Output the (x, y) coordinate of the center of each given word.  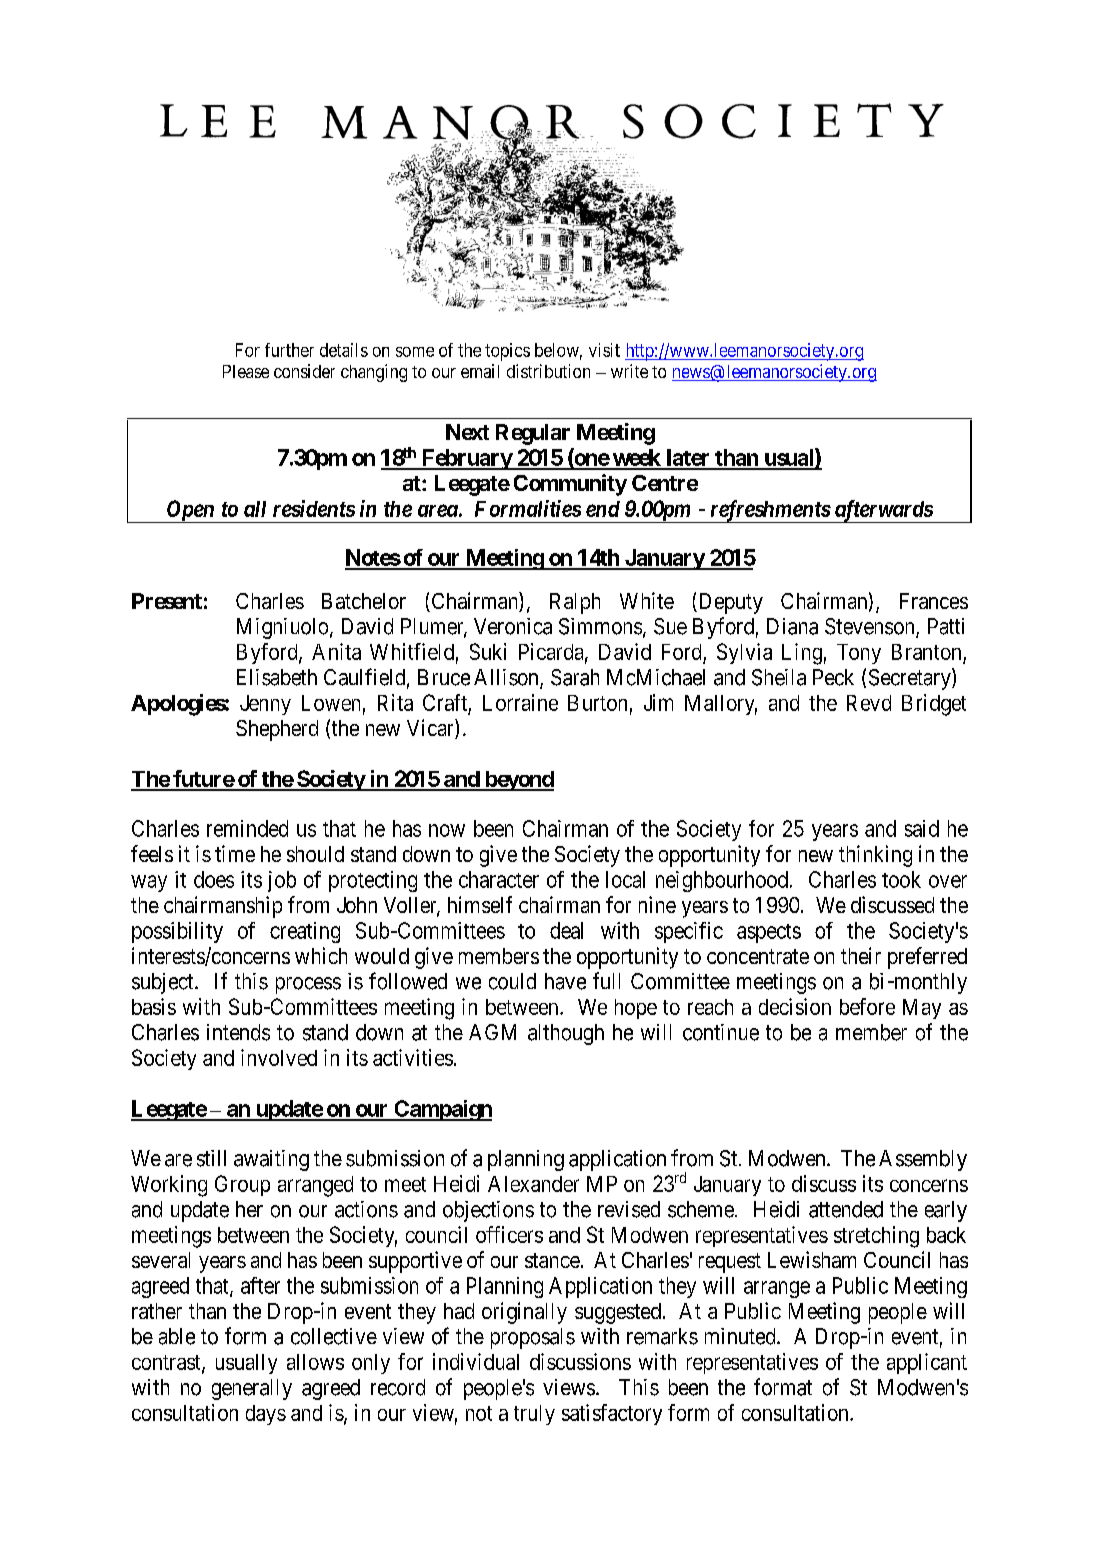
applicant (927, 1363)
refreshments (769, 511)
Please (246, 371)
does (214, 879)
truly (534, 1415)
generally (252, 1389)
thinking (875, 856)
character (499, 879)
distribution (548, 371)
